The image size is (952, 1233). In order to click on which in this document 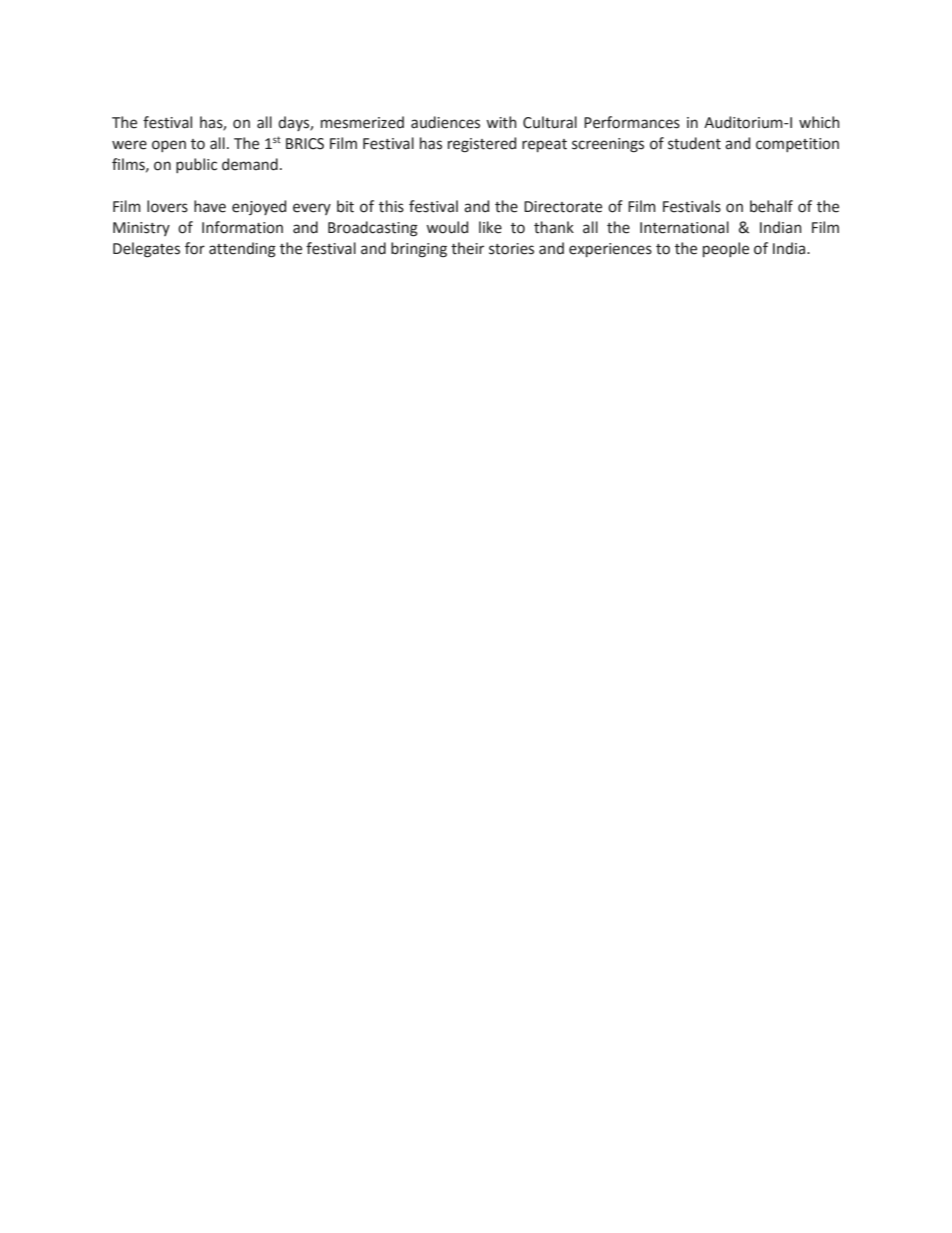, I will do `click(819, 122)`.
